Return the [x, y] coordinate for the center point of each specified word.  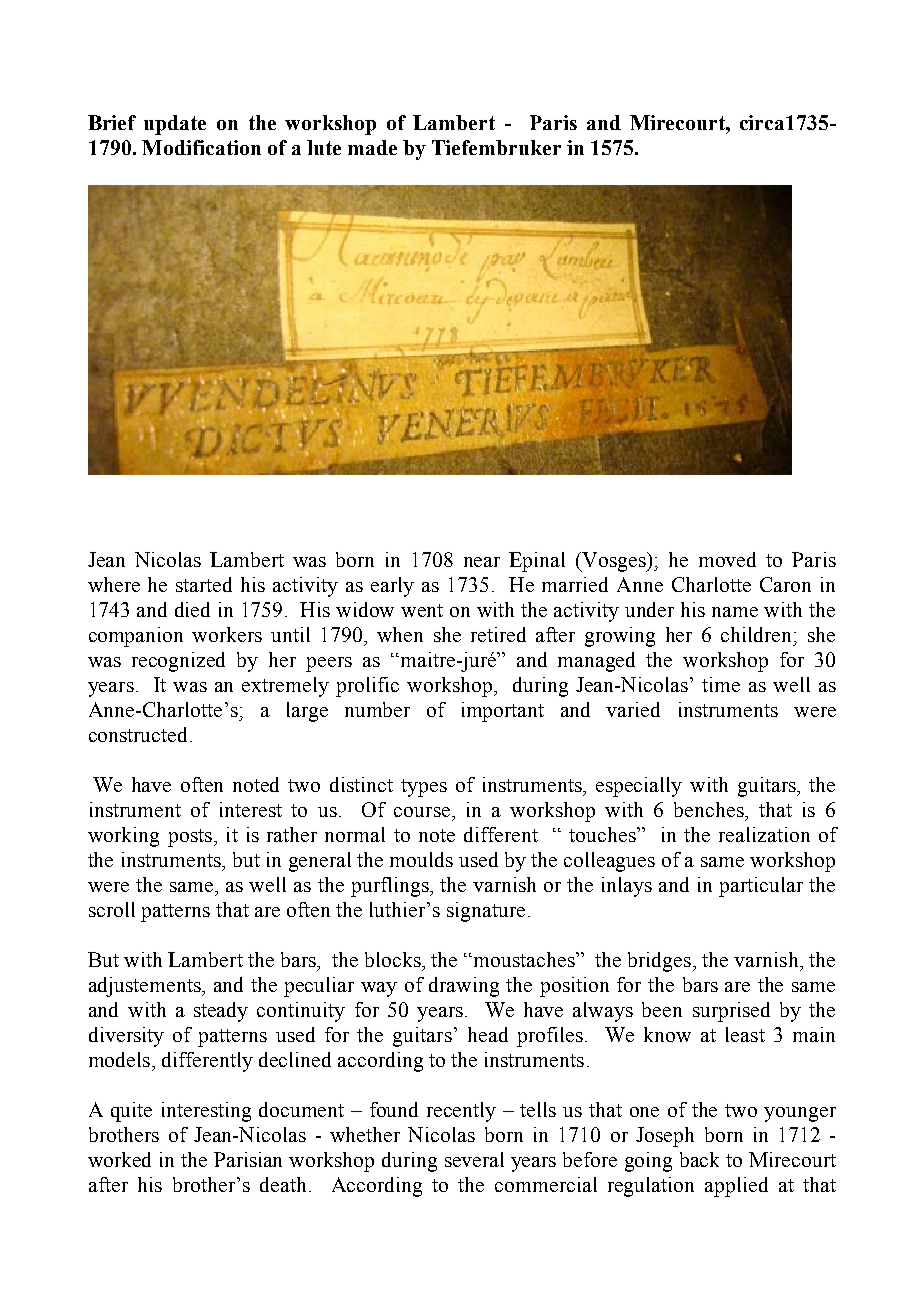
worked [119, 1159]
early [392, 587]
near [482, 562]
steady [221, 1012]
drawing [464, 987]
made [372, 147]
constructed [140, 734]
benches [710, 809]
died [192, 609]
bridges [661, 962]
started [204, 584]
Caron [785, 584]
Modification [201, 147]
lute [324, 147]
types [424, 788]
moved [727, 559]
